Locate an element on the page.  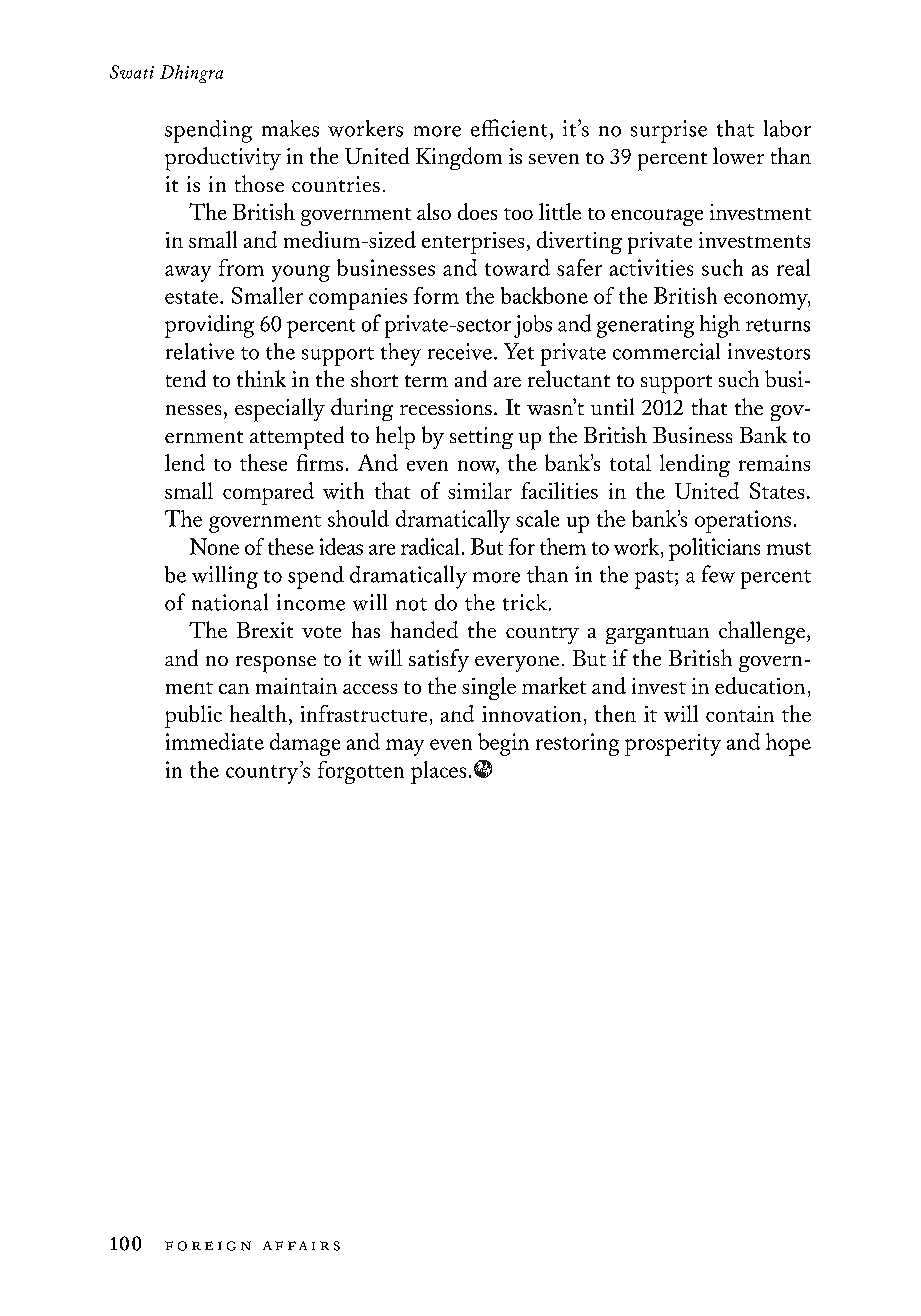
commercial is located at coordinates (666, 351).
